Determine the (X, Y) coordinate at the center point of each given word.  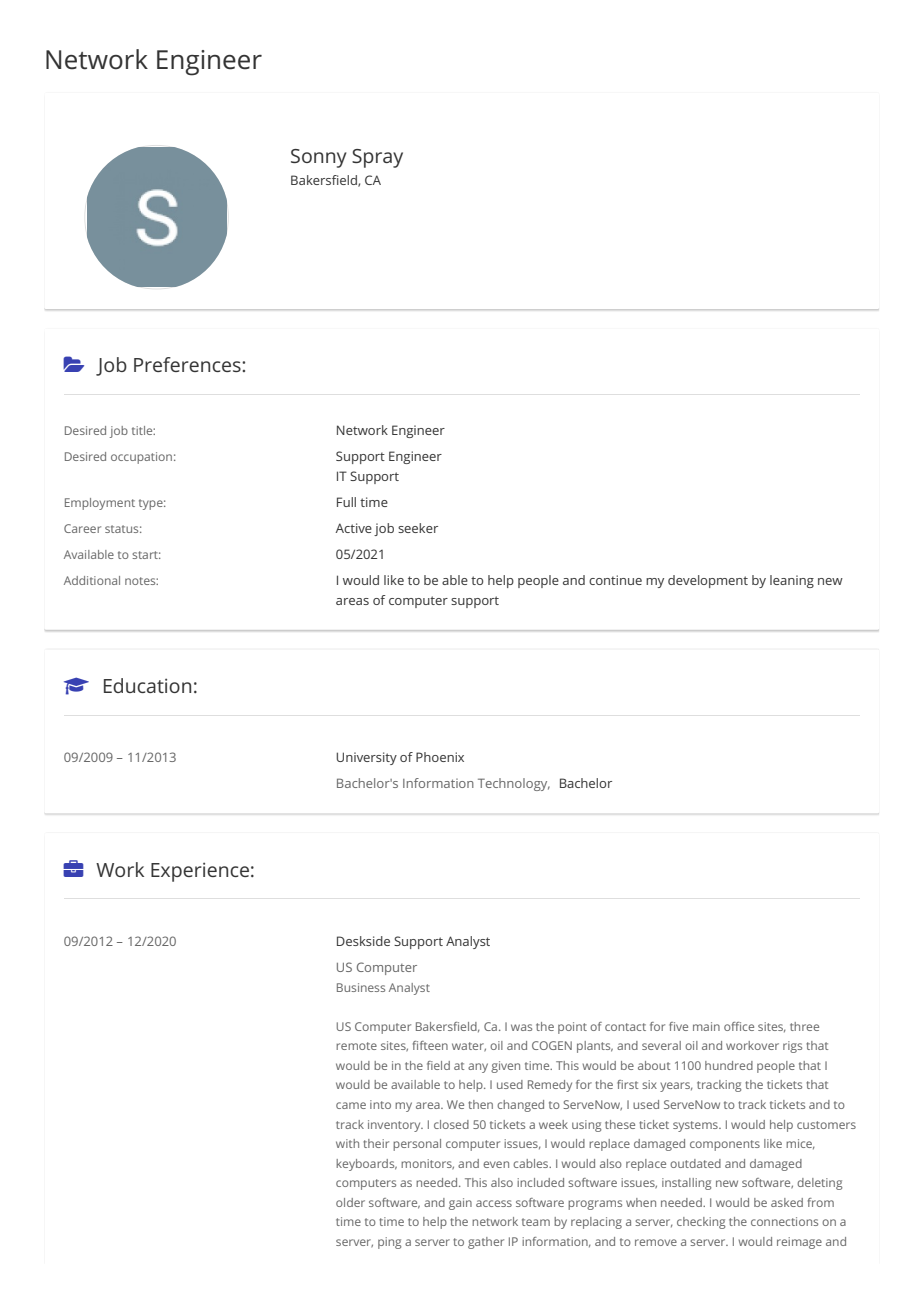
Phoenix (440, 757)
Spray (377, 158)
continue (615, 580)
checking (701, 1223)
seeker (418, 528)
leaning (792, 581)
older (350, 1202)
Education (147, 685)
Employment (100, 504)
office (739, 1026)
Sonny (319, 158)
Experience (200, 872)
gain (460, 1204)
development (708, 581)
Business (361, 987)
